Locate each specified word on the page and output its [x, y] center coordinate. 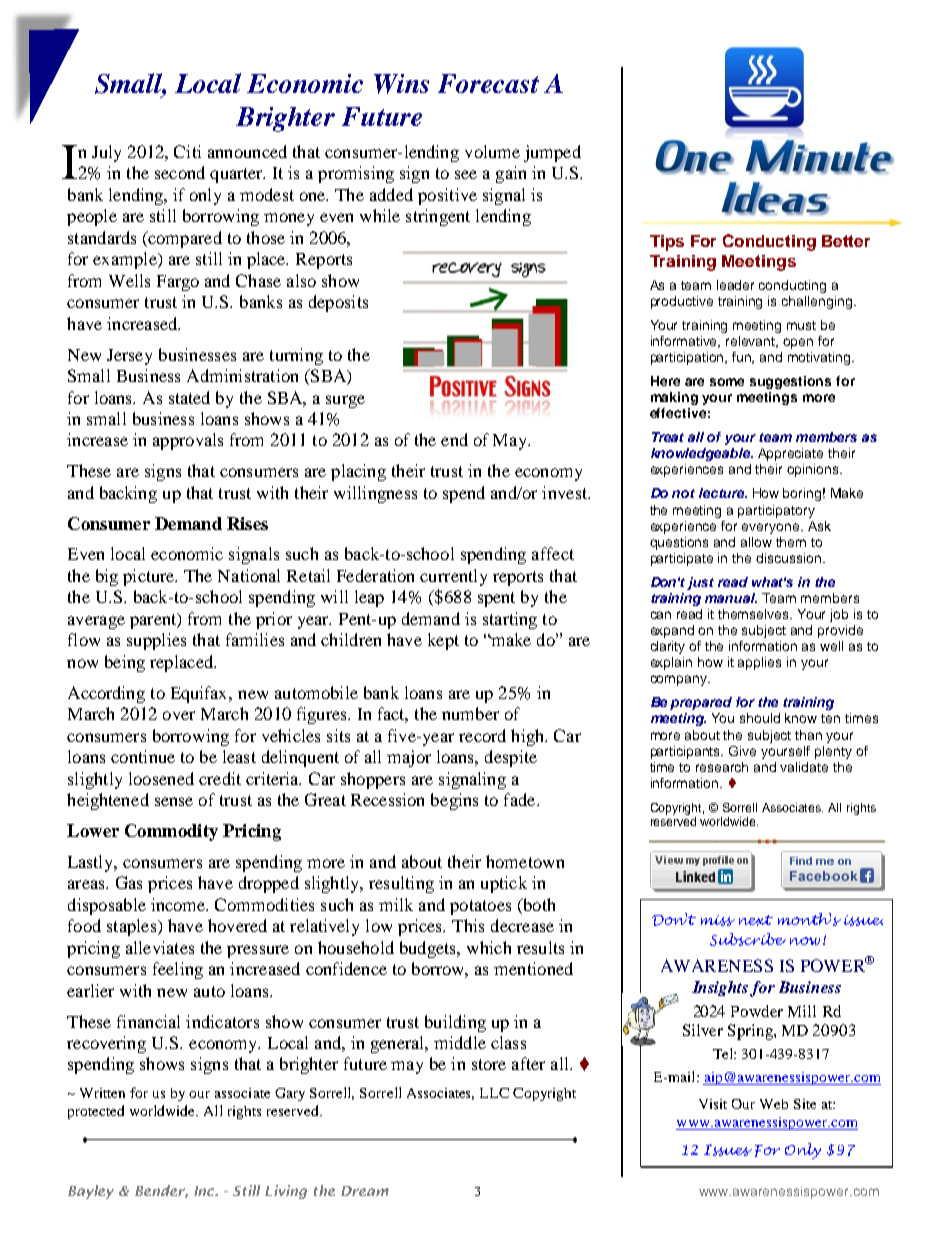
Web [774, 1104]
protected [96, 1112]
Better [846, 241]
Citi [187, 151]
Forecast [488, 83]
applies [759, 663]
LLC [494, 1093]
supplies [156, 641]
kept [443, 641]
